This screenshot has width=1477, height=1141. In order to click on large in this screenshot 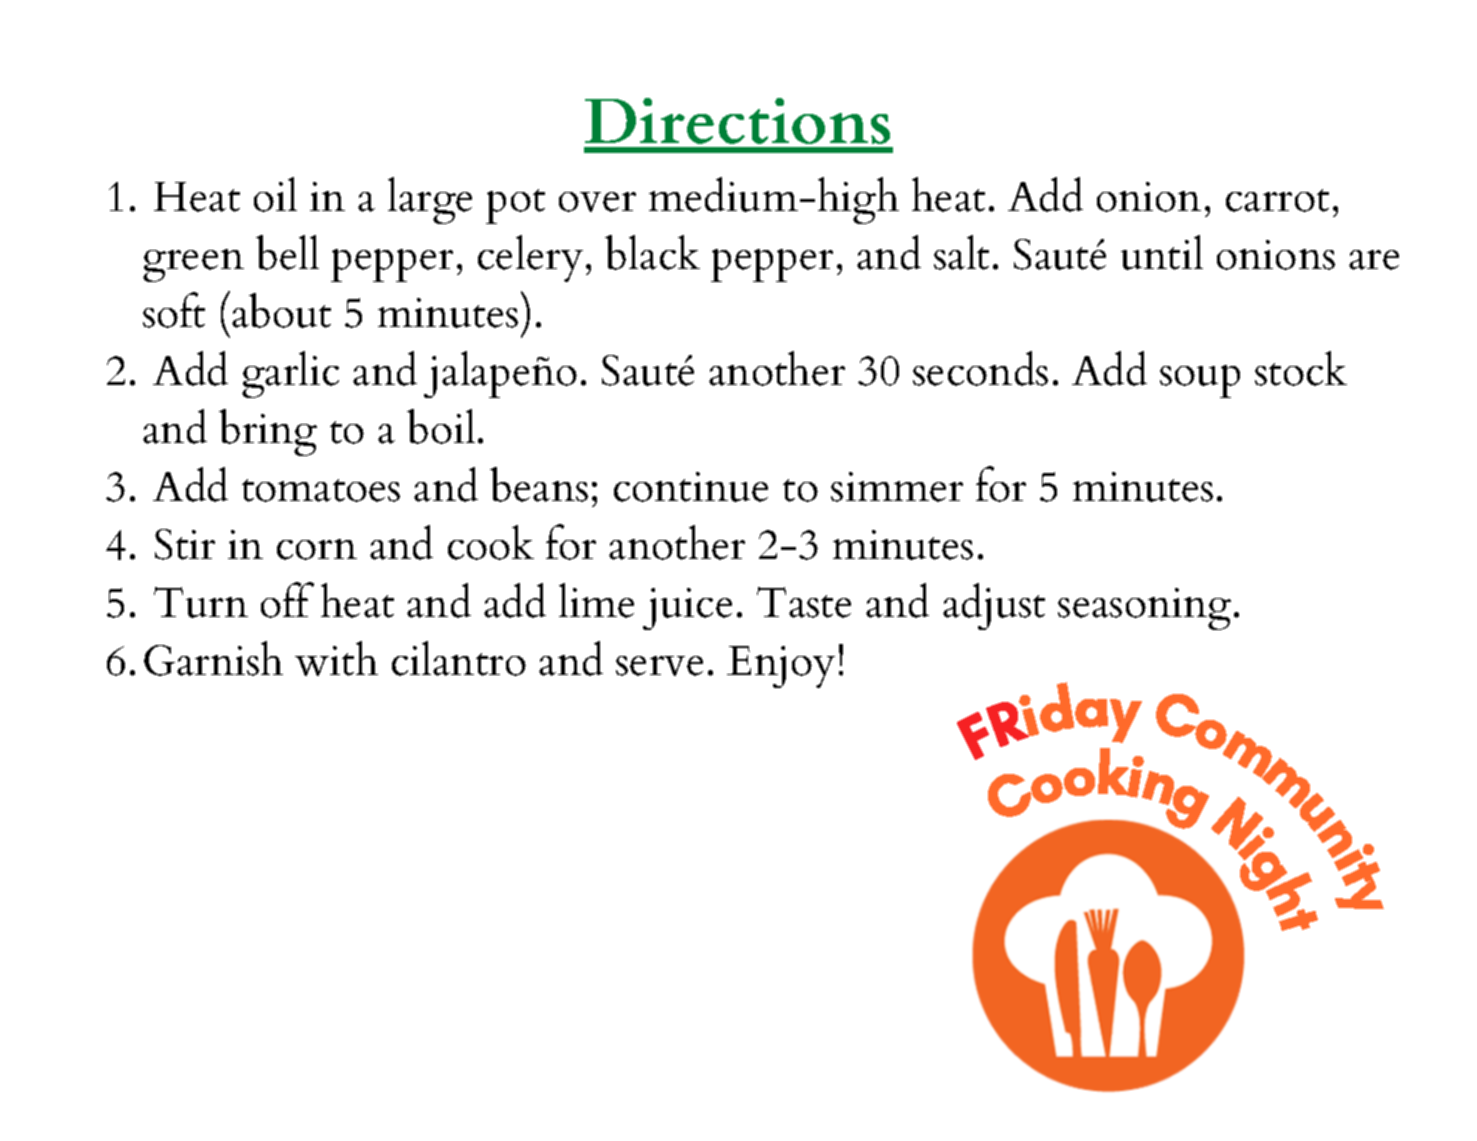, I will do `click(430, 200)`.
